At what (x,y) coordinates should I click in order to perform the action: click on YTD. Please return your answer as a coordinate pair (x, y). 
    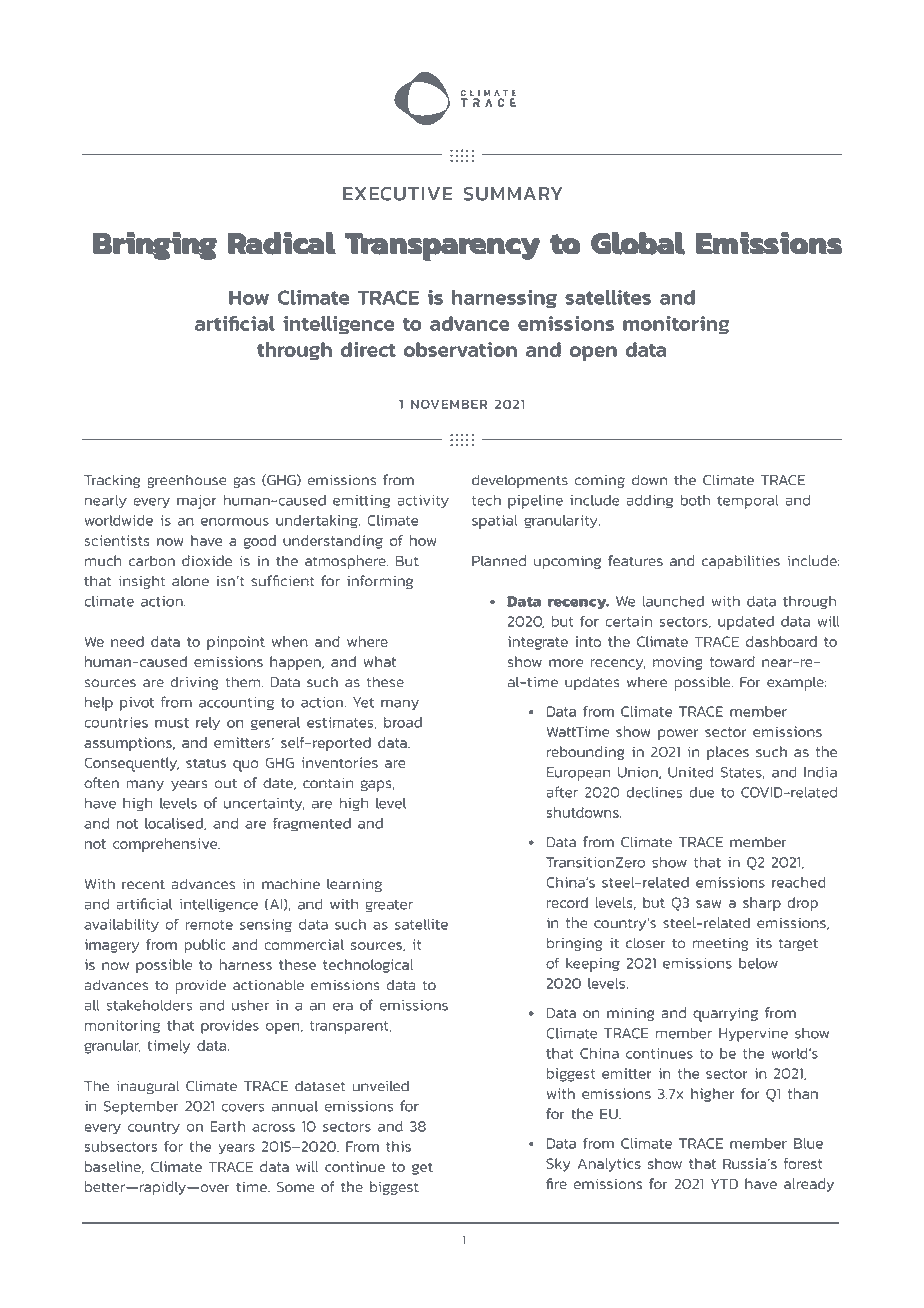
    Looking at the image, I should click on (724, 1184).
